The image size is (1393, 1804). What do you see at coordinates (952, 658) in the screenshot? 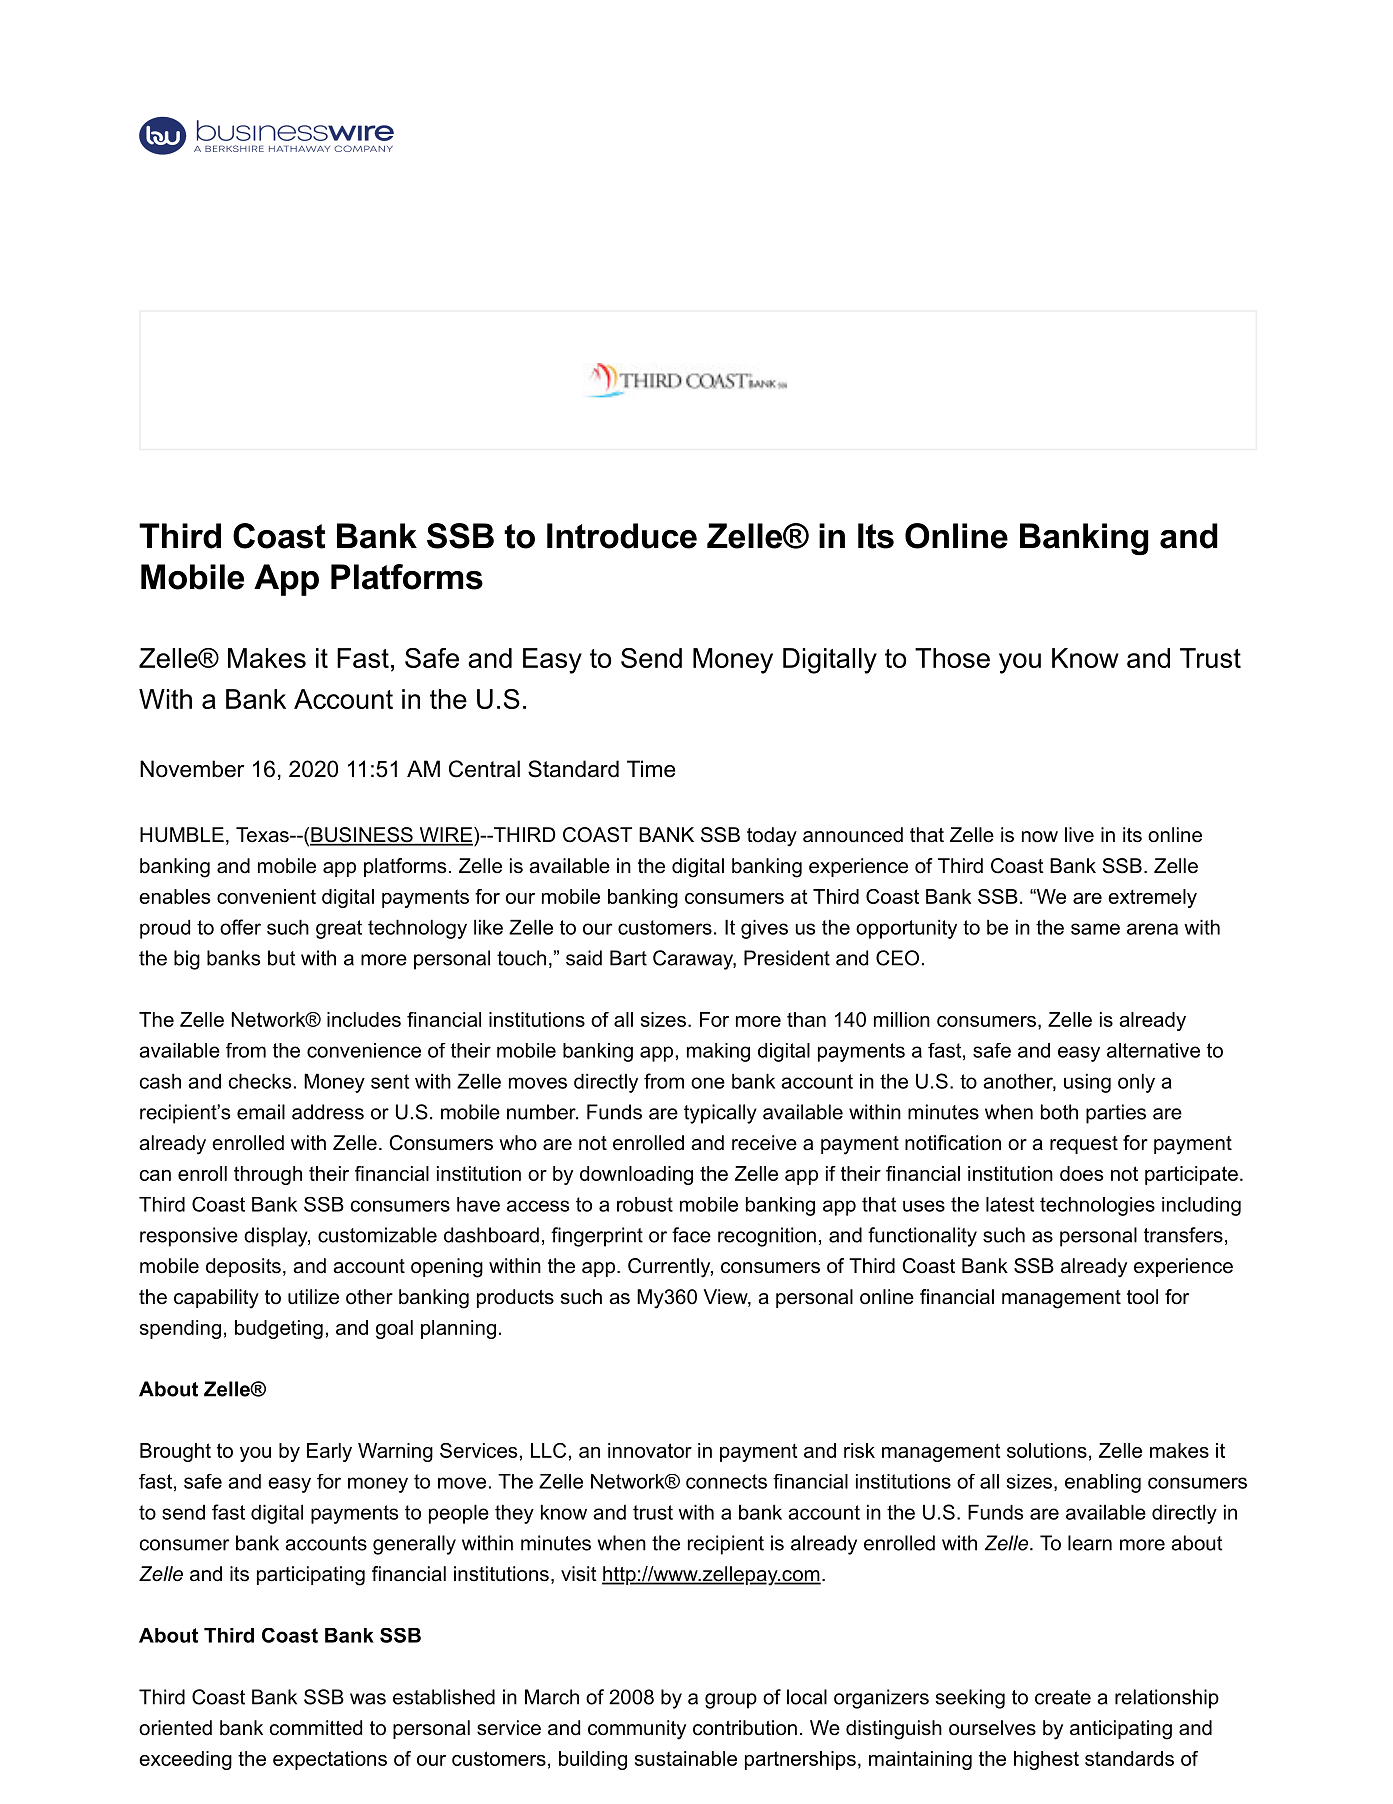
I see `Those` at bounding box center [952, 658].
